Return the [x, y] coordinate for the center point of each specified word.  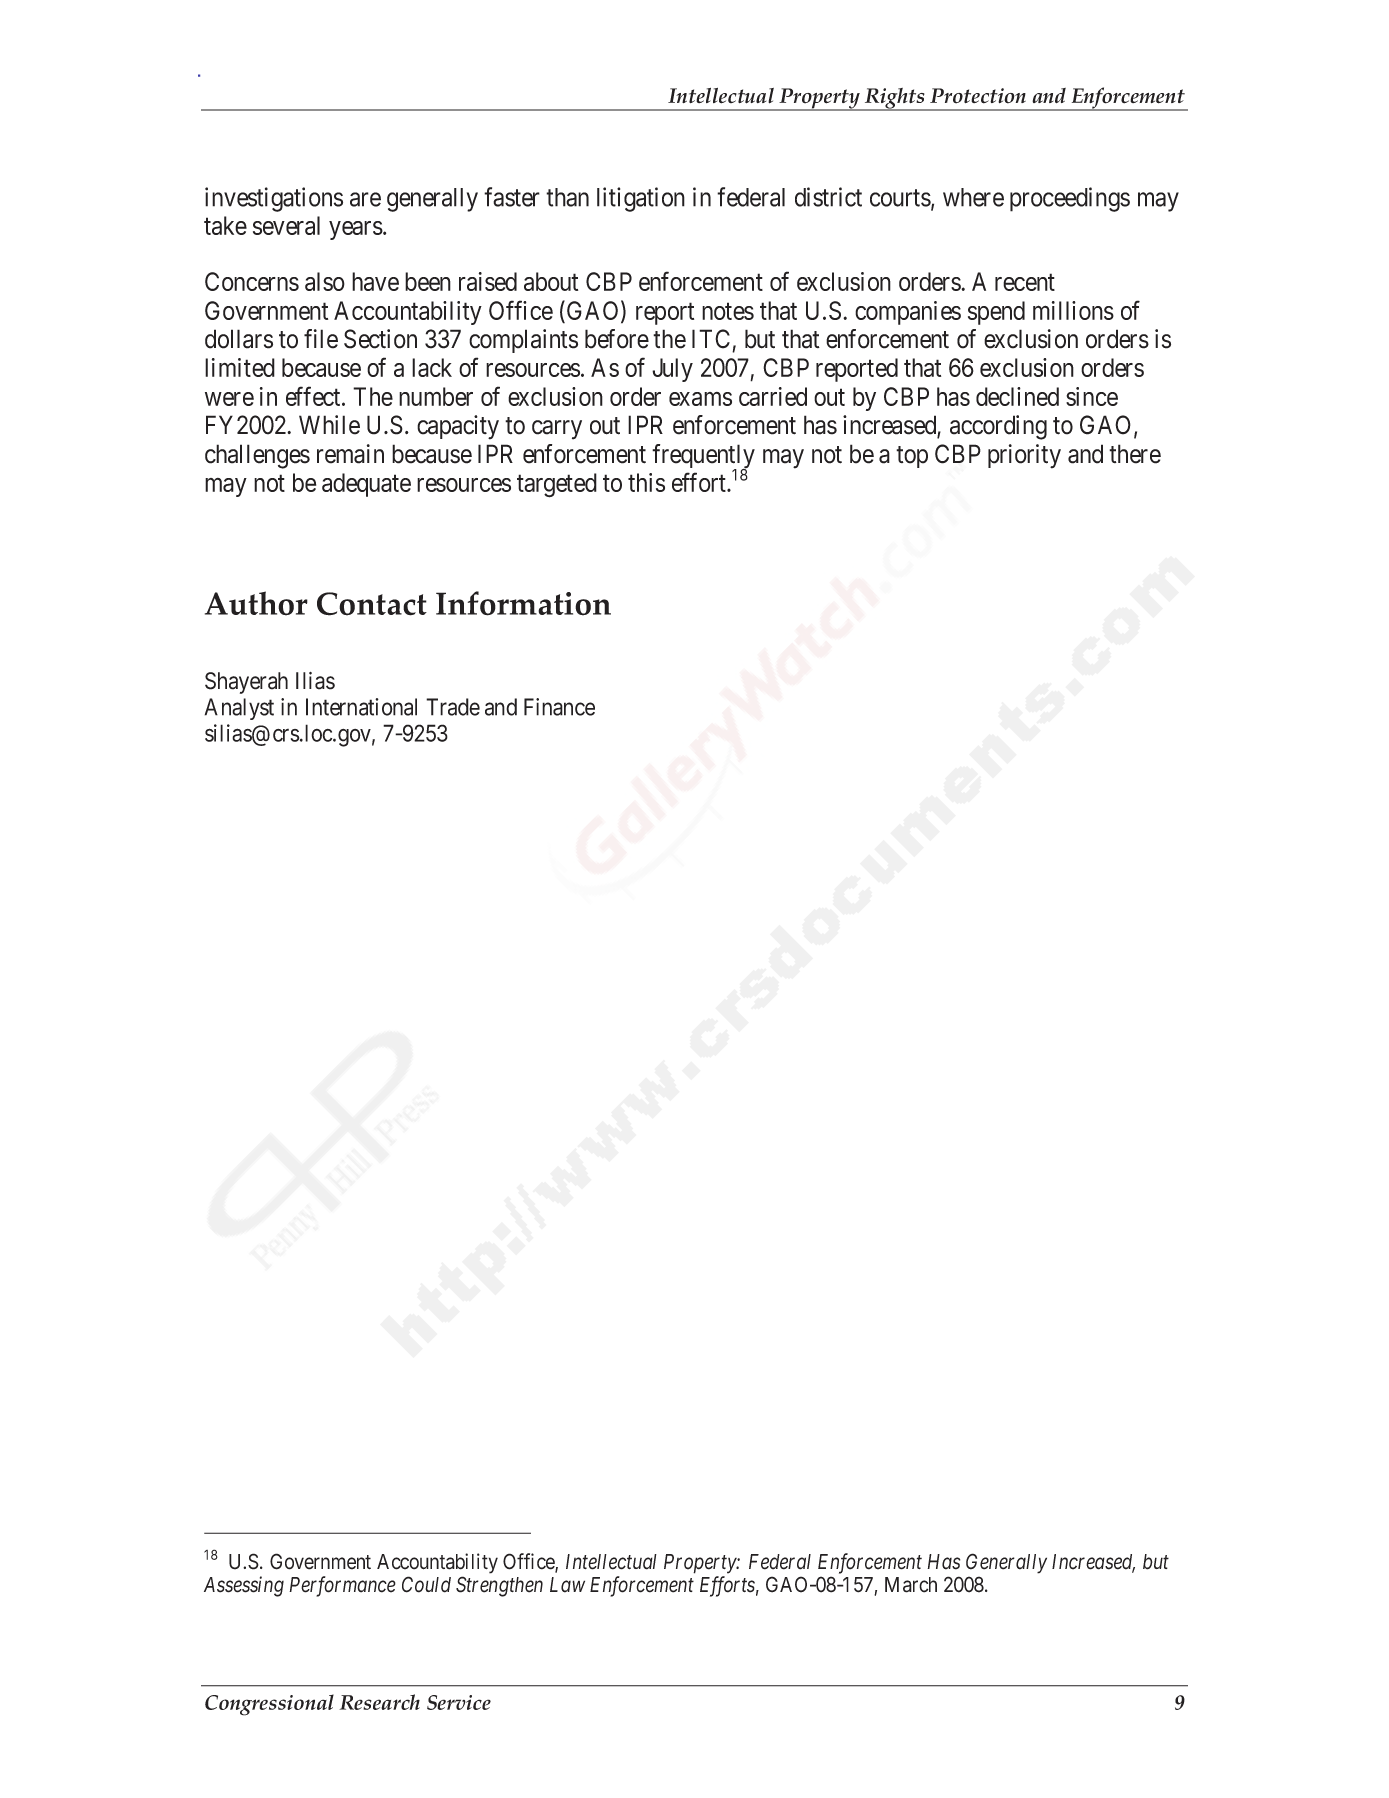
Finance [559, 707]
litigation [641, 199]
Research [379, 1702]
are [365, 199]
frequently [703, 457]
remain [350, 454]
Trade [453, 707]
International [361, 707]
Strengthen [499, 1586]
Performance [342, 1586]
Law [567, 1585]
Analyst [239, 709]
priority [1024, 456]
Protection [978, 96]
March [911, 1585]
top [912, 457]
